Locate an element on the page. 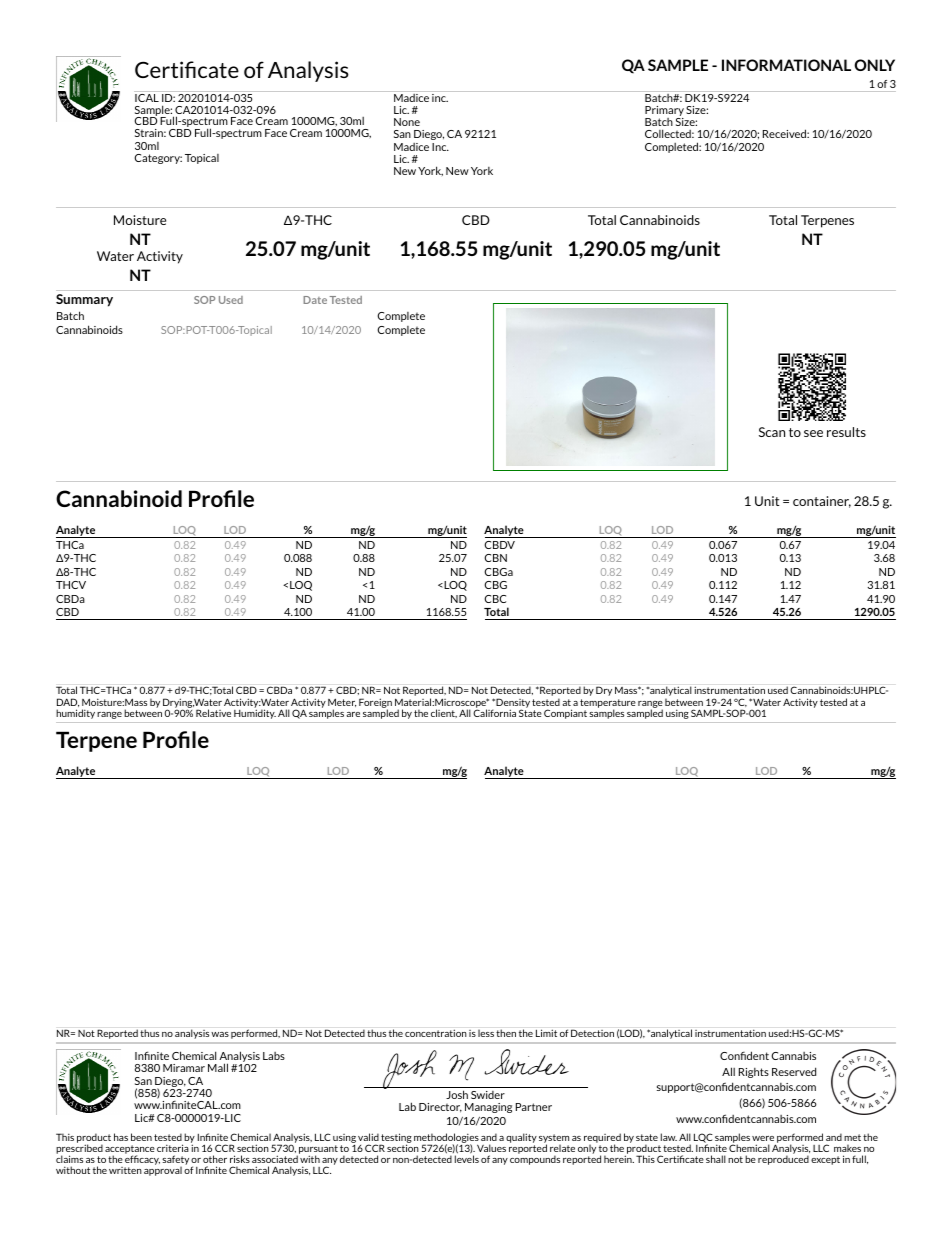  INFORMATIONAL is located at coordinates (786, 65).
